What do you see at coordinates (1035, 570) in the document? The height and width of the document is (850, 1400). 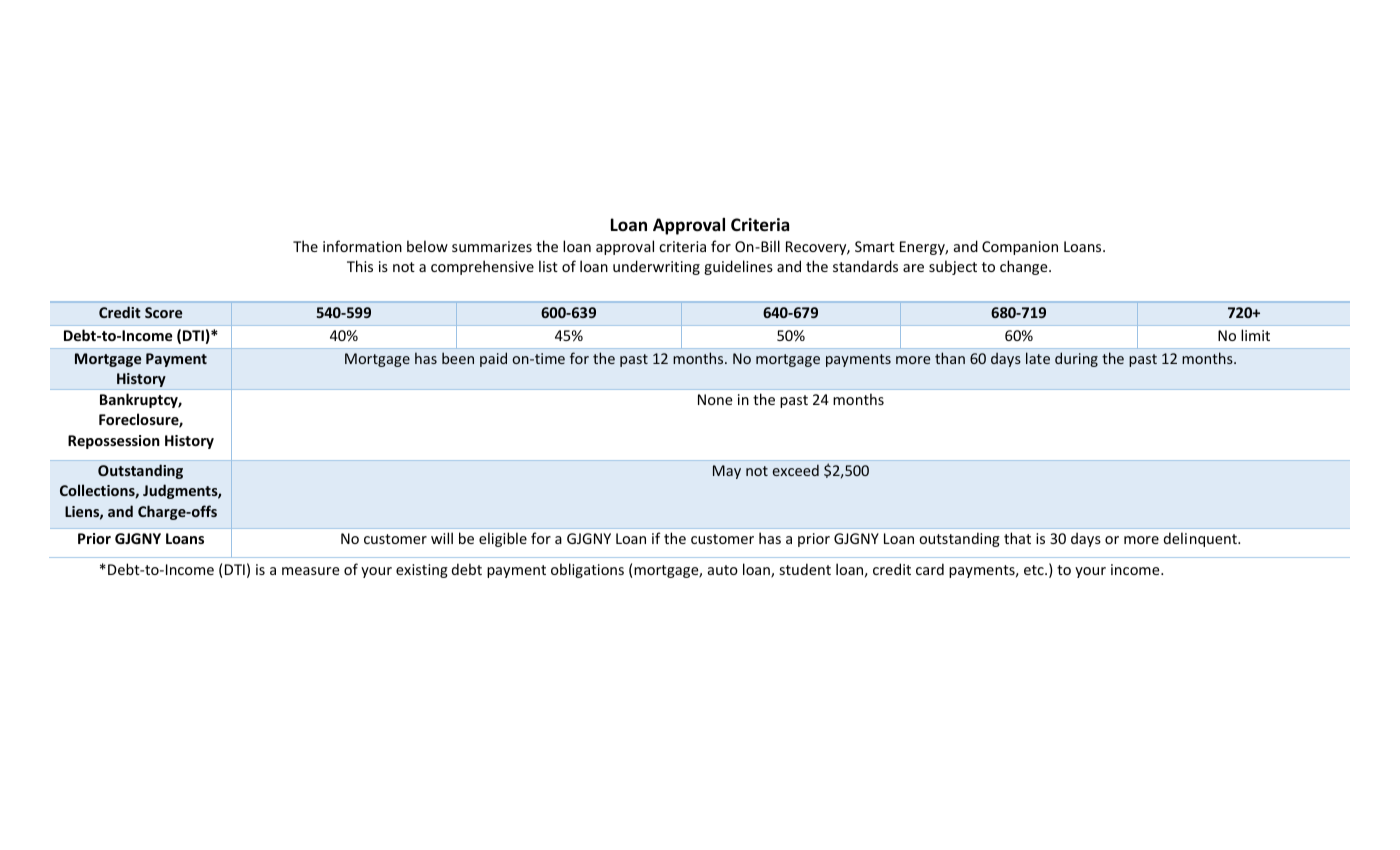 I see `etc` at bounding box center [1035, 570].
